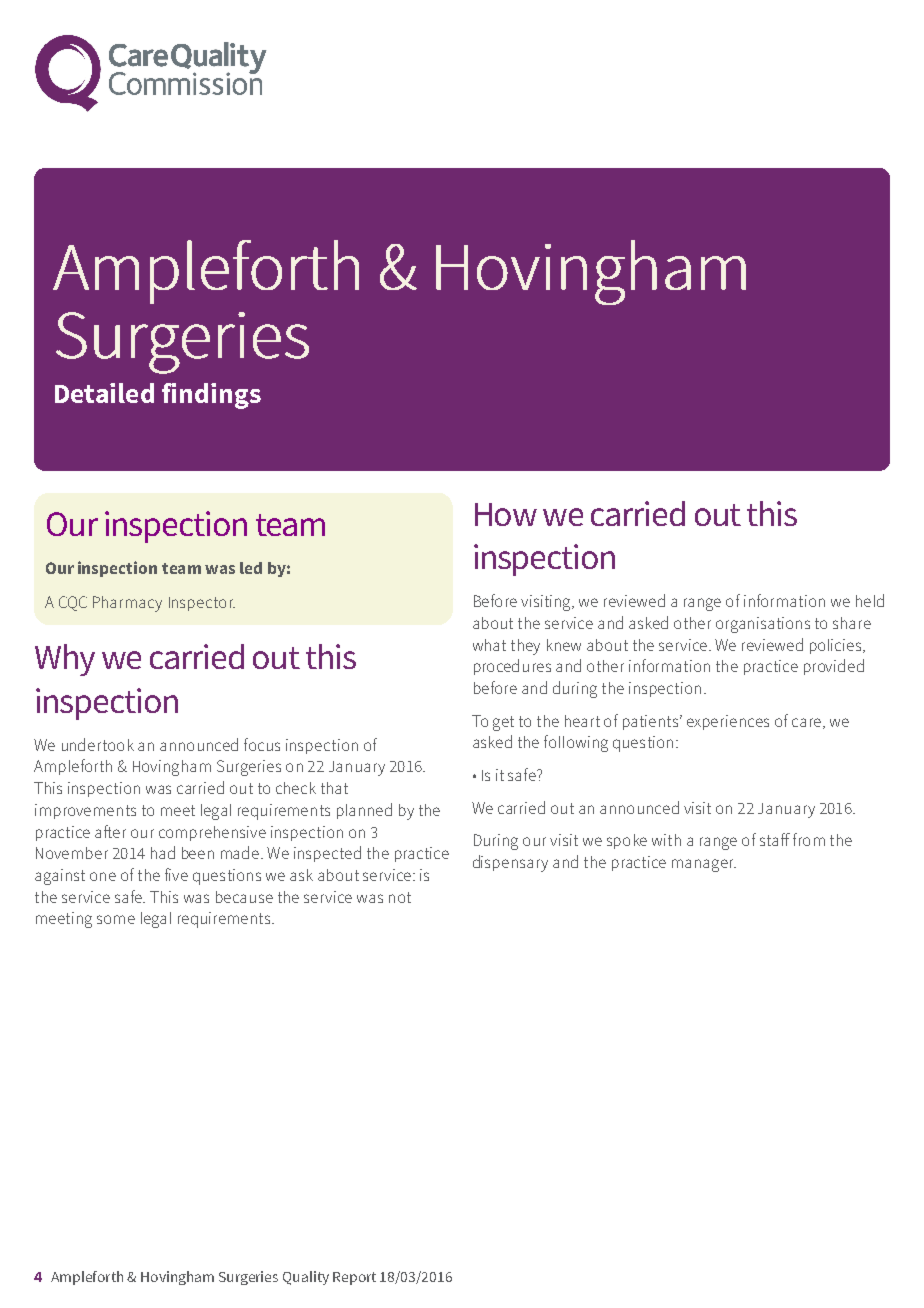  I want to click on had, so click(163, 852).
